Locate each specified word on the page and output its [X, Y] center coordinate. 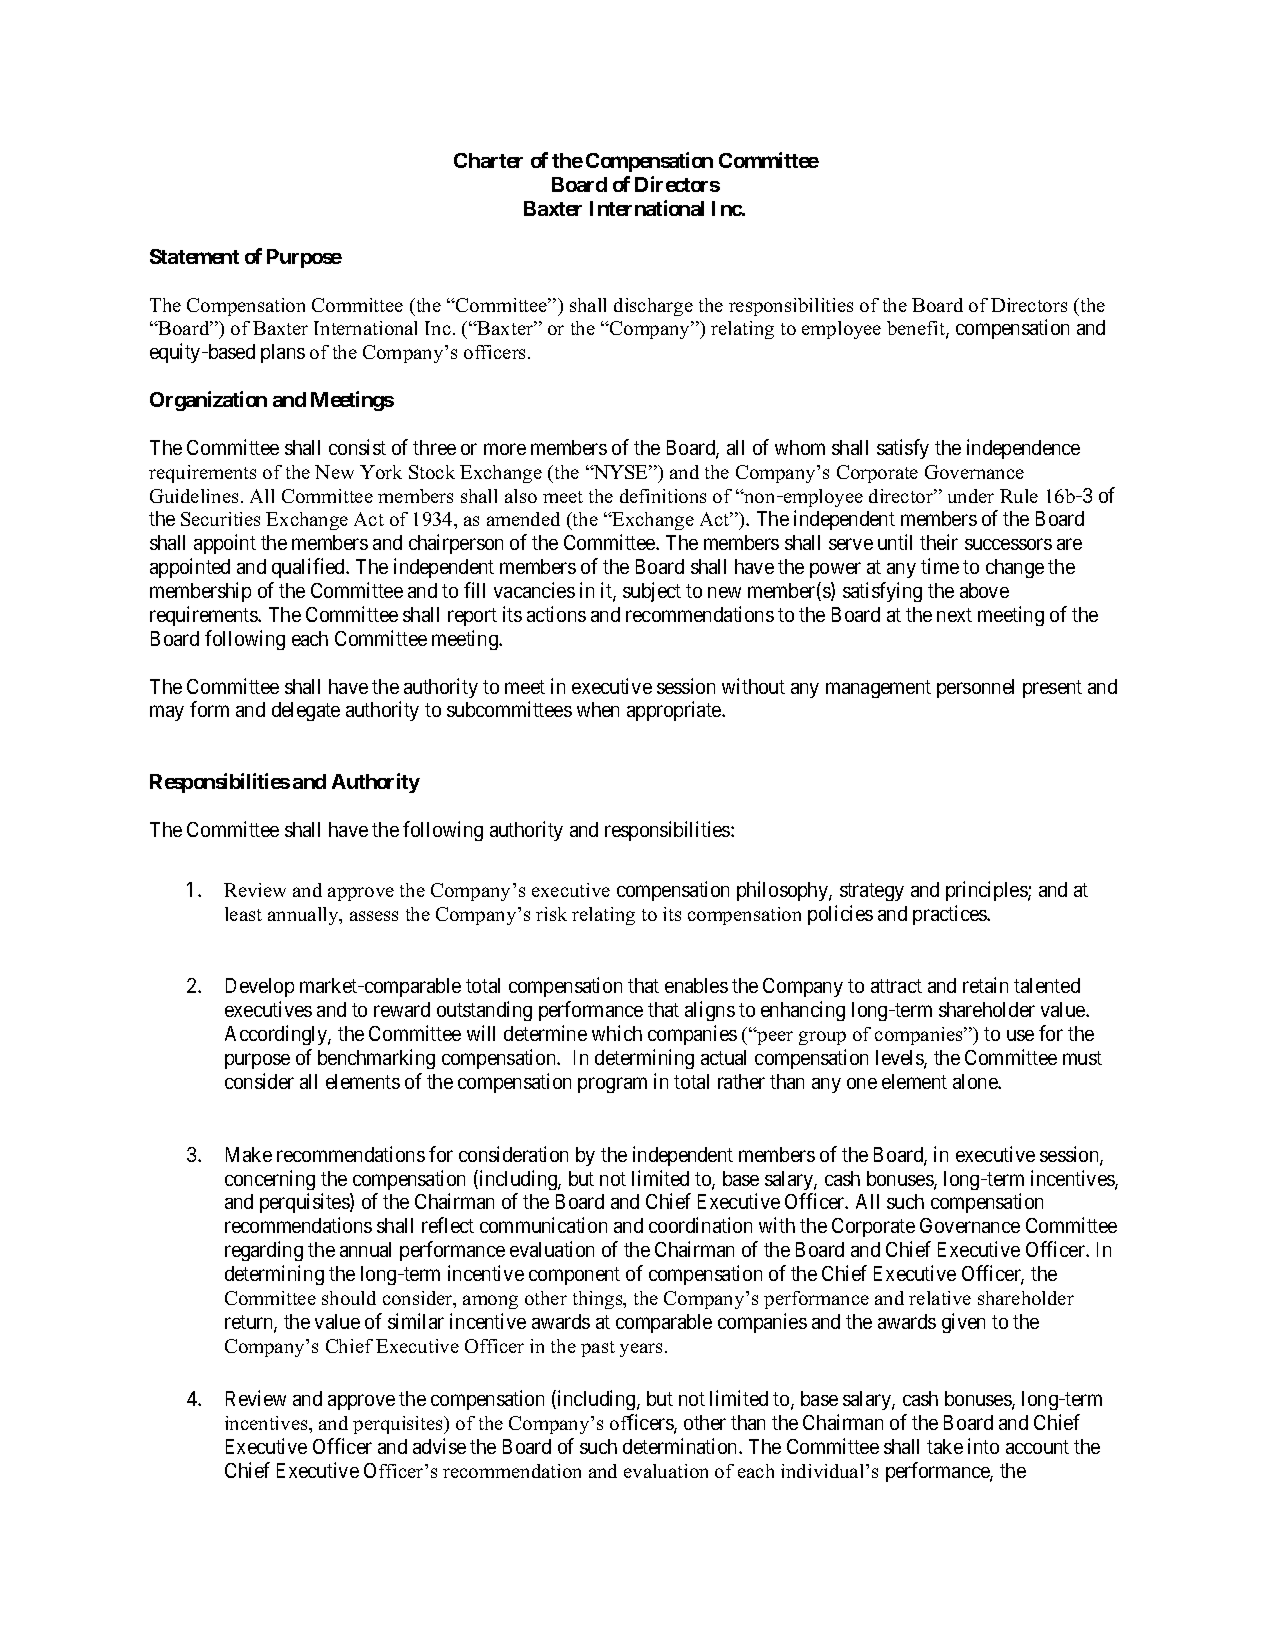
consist [357, 447]
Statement [194, 256]
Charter [488, 160]
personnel [975, 688]
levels [900, 1059]
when [598, 709]
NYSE [620, 472]
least [243, 914]
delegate [306, 711]
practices [950, 915]
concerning [270, 1180]
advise [439, 1446]
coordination [700, 1225]
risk [551, 914]
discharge [653, 307]
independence [1023, 449]
